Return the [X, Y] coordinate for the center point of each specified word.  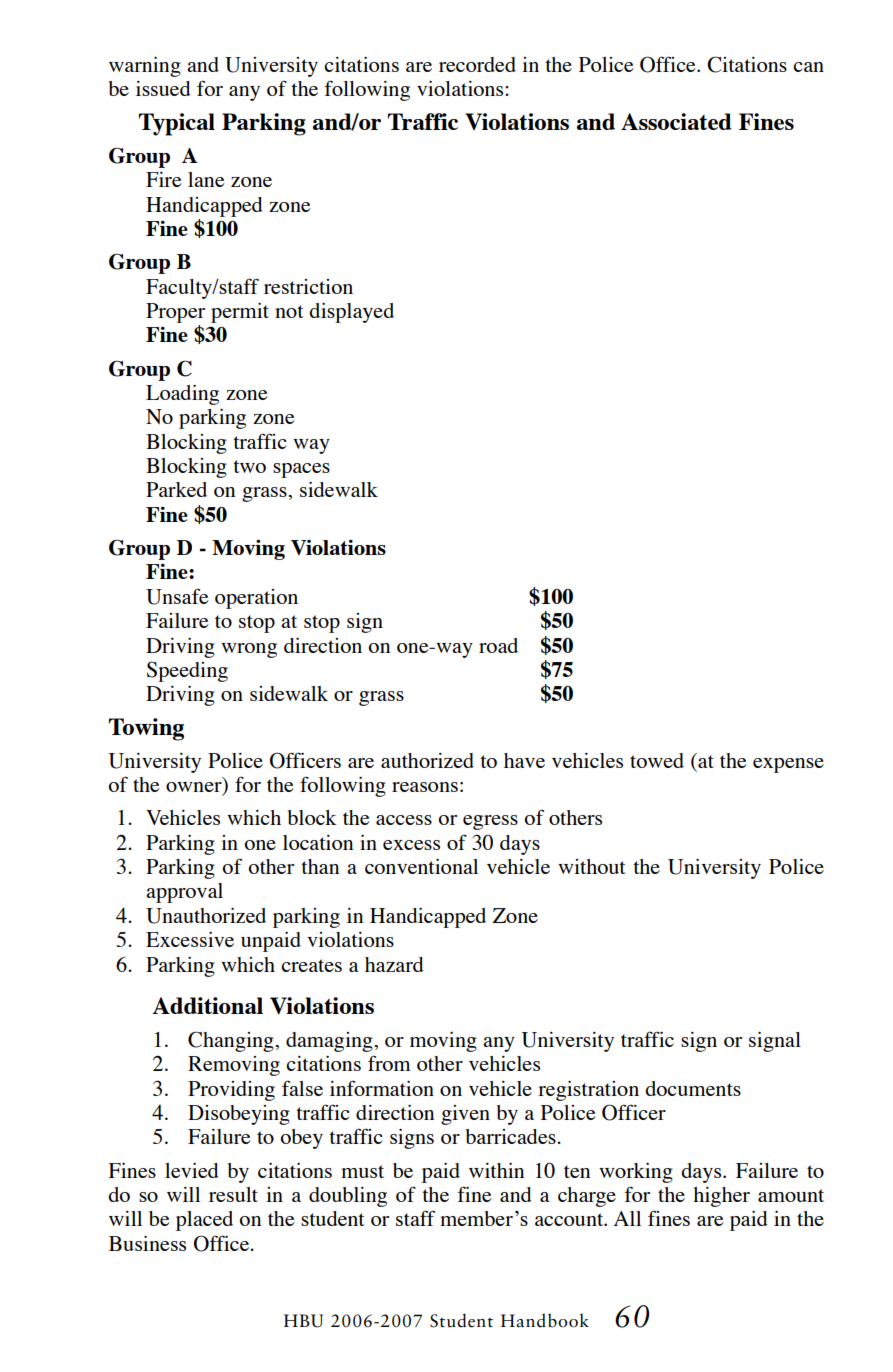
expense [788, 765]
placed [204, 1221]
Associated [676, 121]
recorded [477, 64]
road [498, 645]
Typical [177, 124]
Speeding [187, 671]
